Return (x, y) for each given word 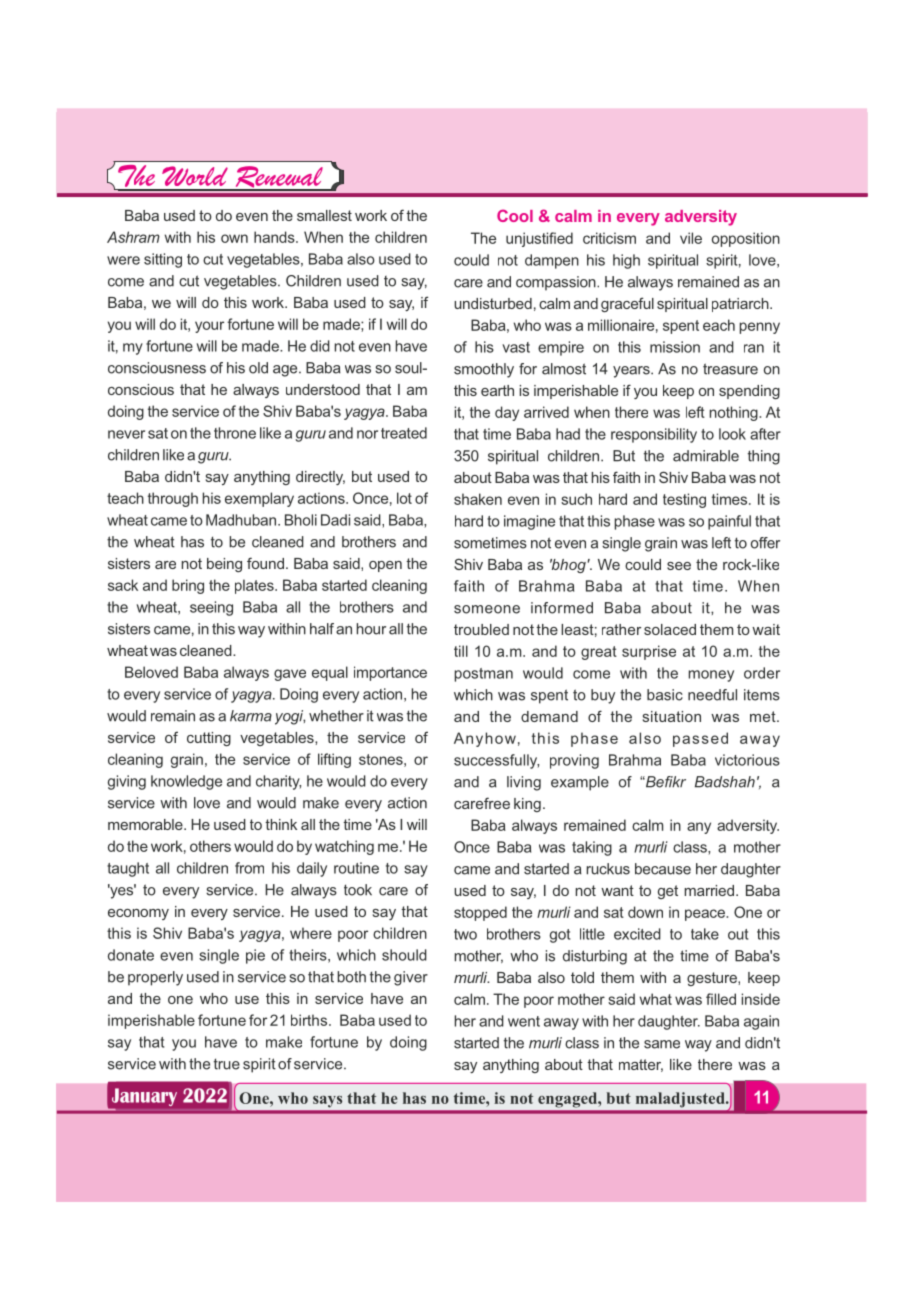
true (227, 1064)
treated (404, 433)
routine (356, 868)
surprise (649, 652)
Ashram (133, 237)
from (249, 868)
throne (235, 433)
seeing (211, 608)
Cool (515, 215)
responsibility (654, 435)
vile (691, 238)
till (461, 651)
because (663, 869)
